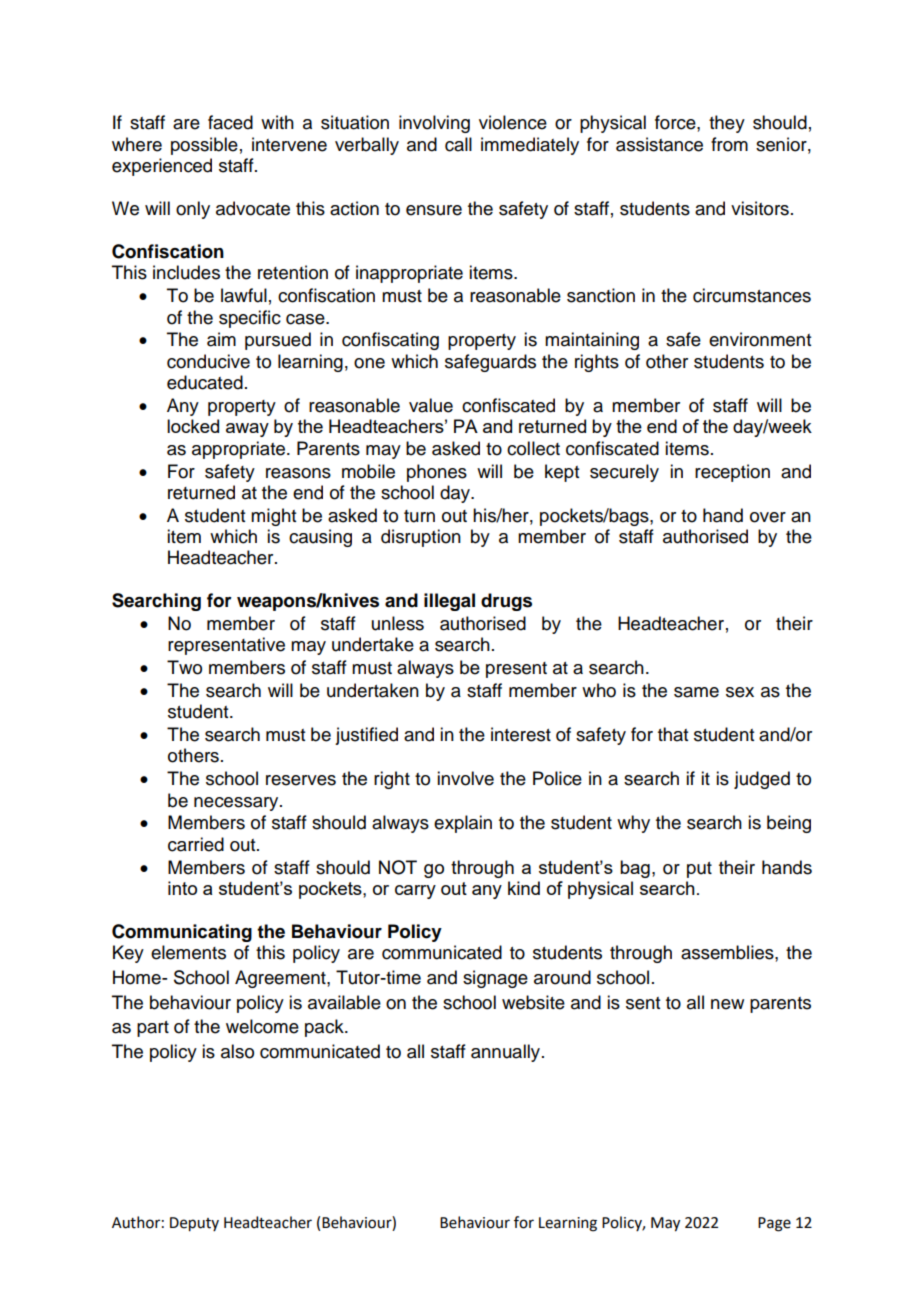 This image has width=924, height=1308. What do you see at coordinates (729, 144) in the image?
I see `from` at bounding box center [729, 144].
